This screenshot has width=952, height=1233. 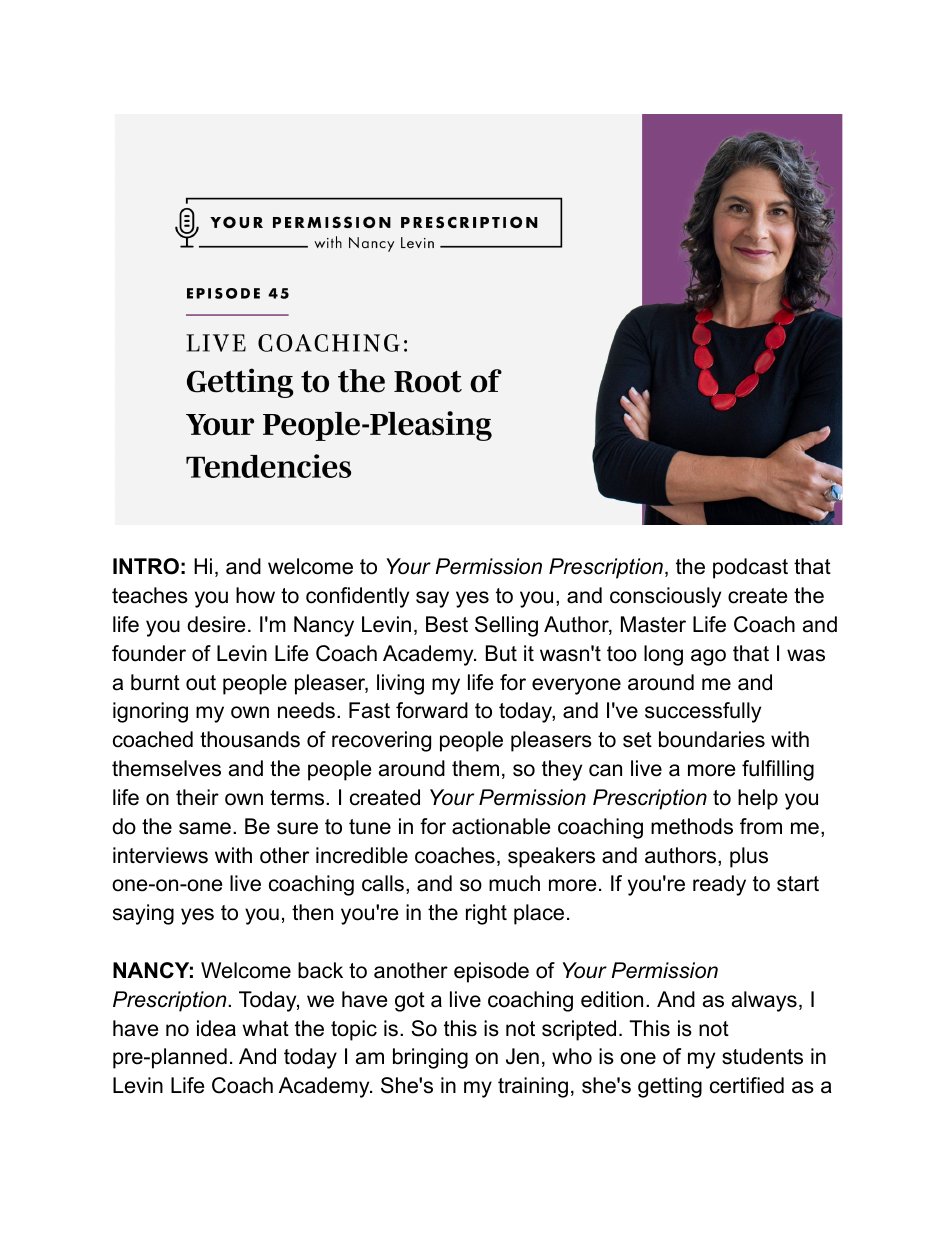 What do you see at coordinates (216, 1028) in the screenshot?
I see `idea` at bounding box center [216, 1028].
